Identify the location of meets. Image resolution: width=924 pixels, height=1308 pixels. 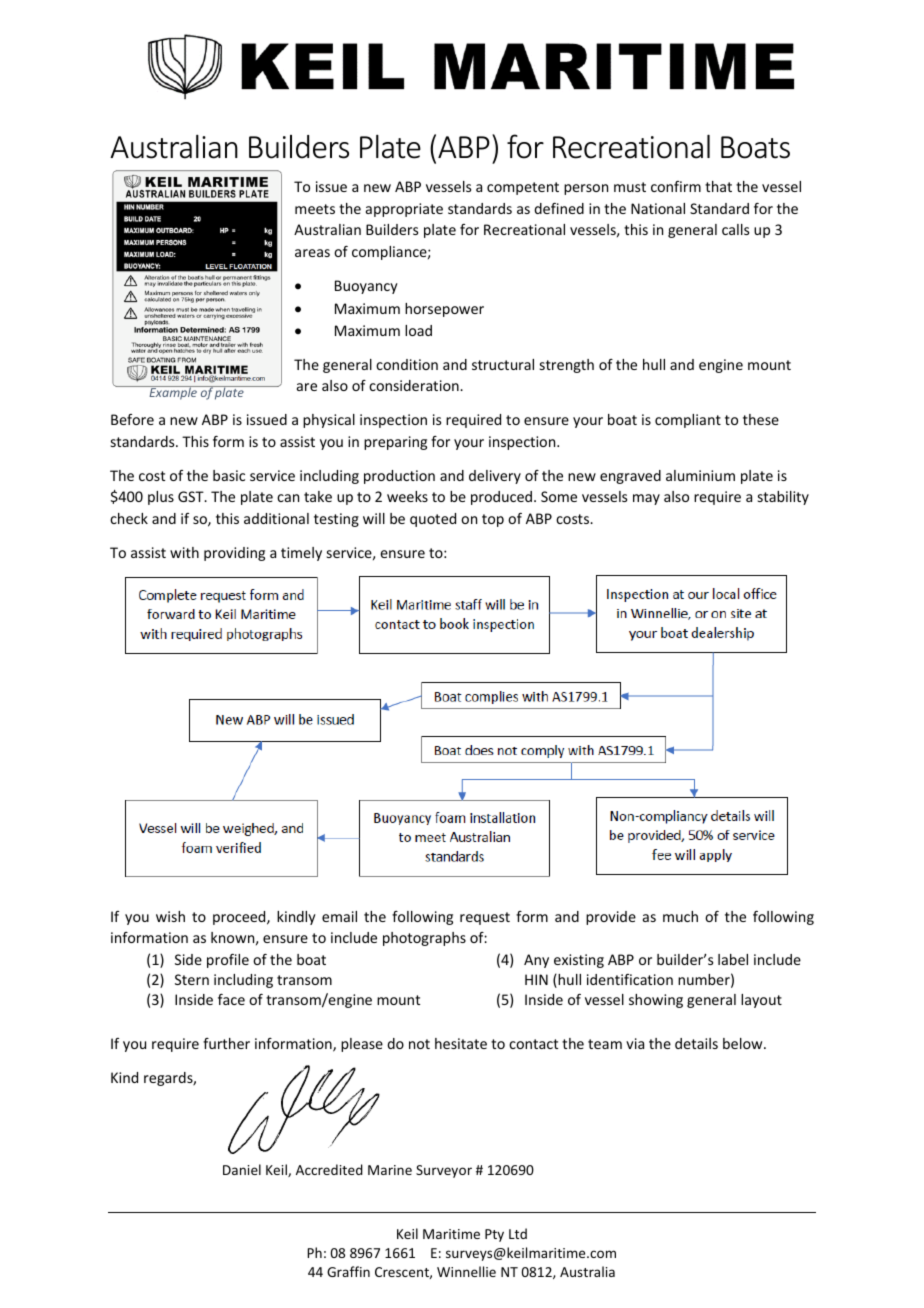
(315, 209).
